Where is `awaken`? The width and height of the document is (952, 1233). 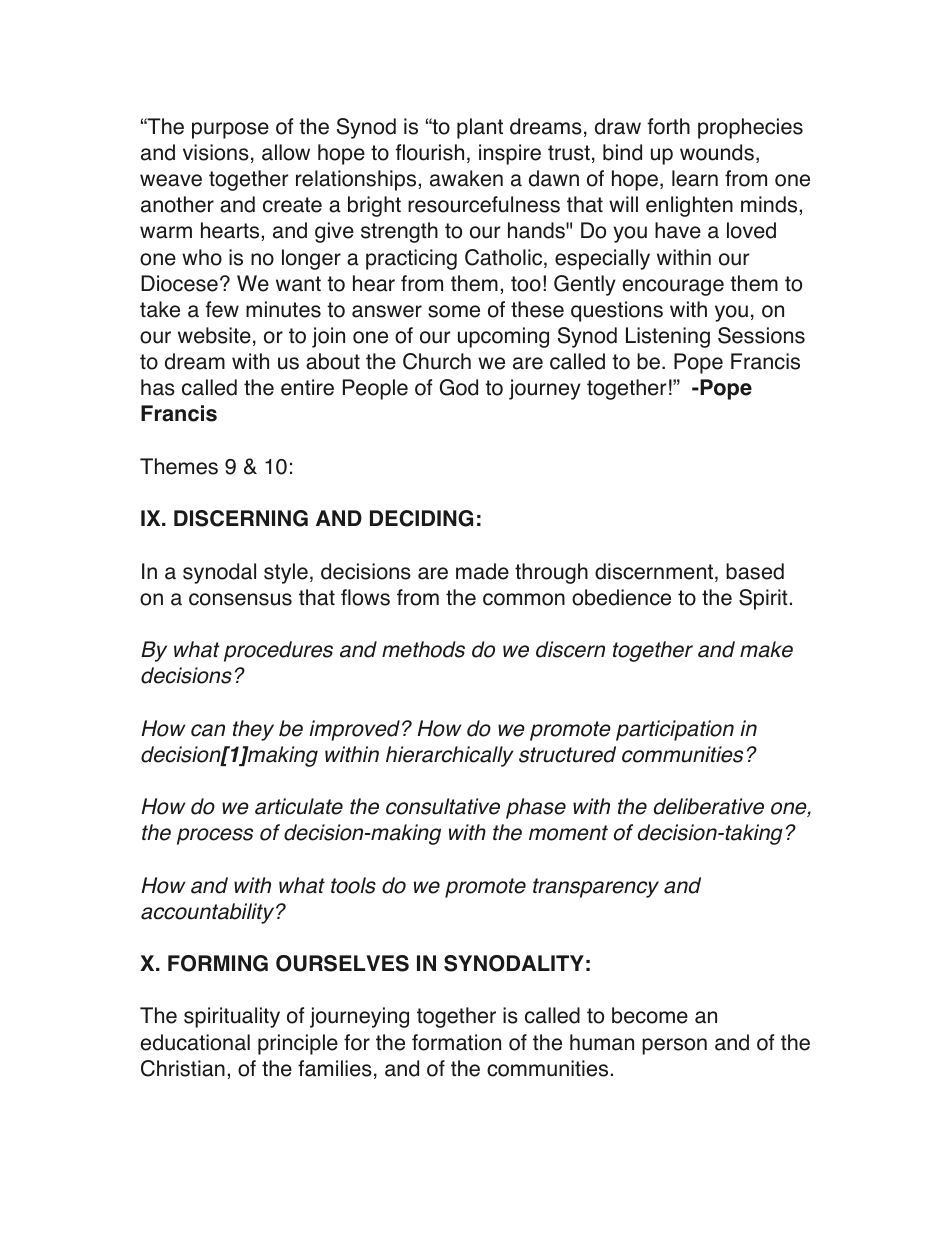 awaken is located at coordinates (466, 178).
